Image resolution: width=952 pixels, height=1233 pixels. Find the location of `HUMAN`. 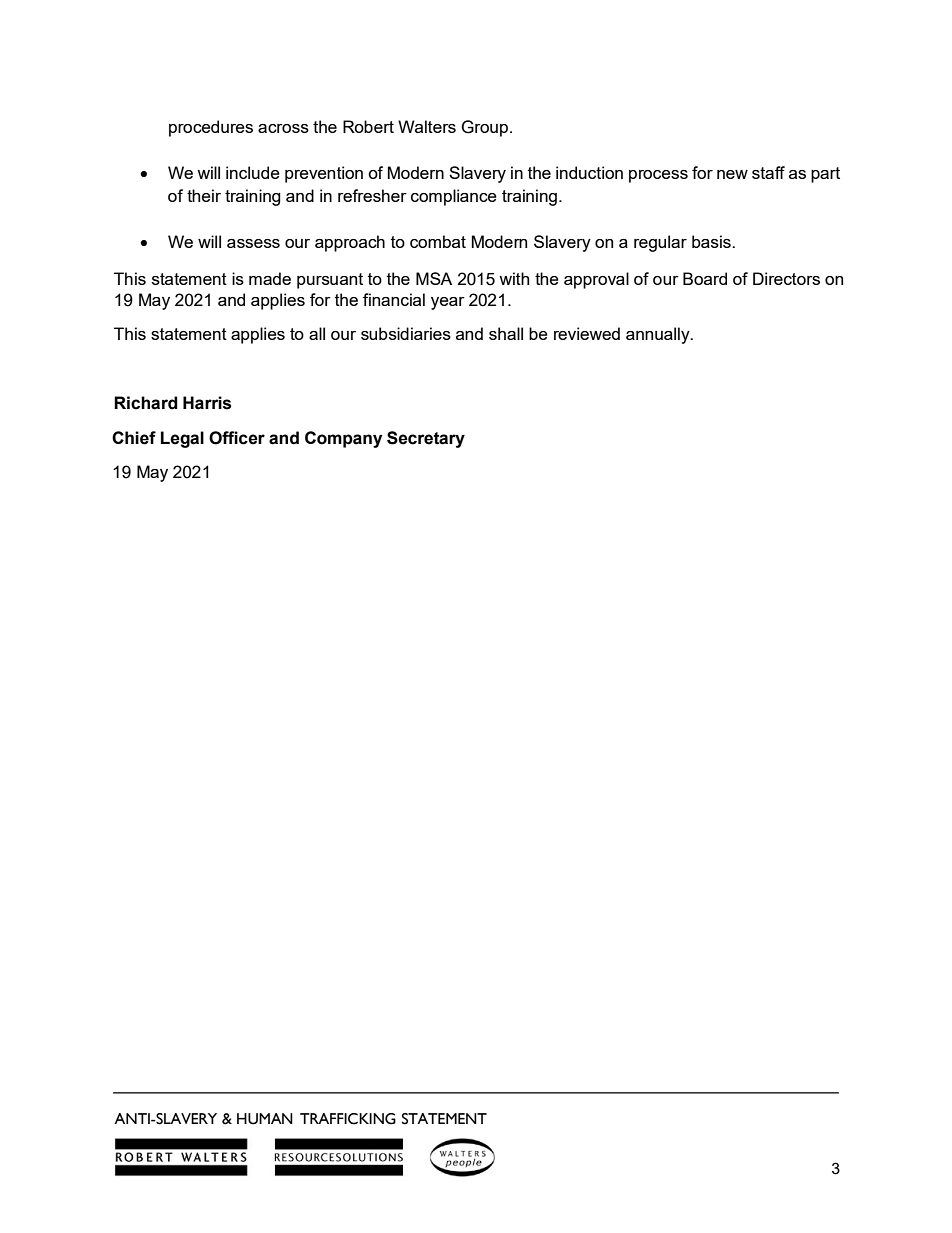

HUMAN is located at coordinates (265, 1119).
